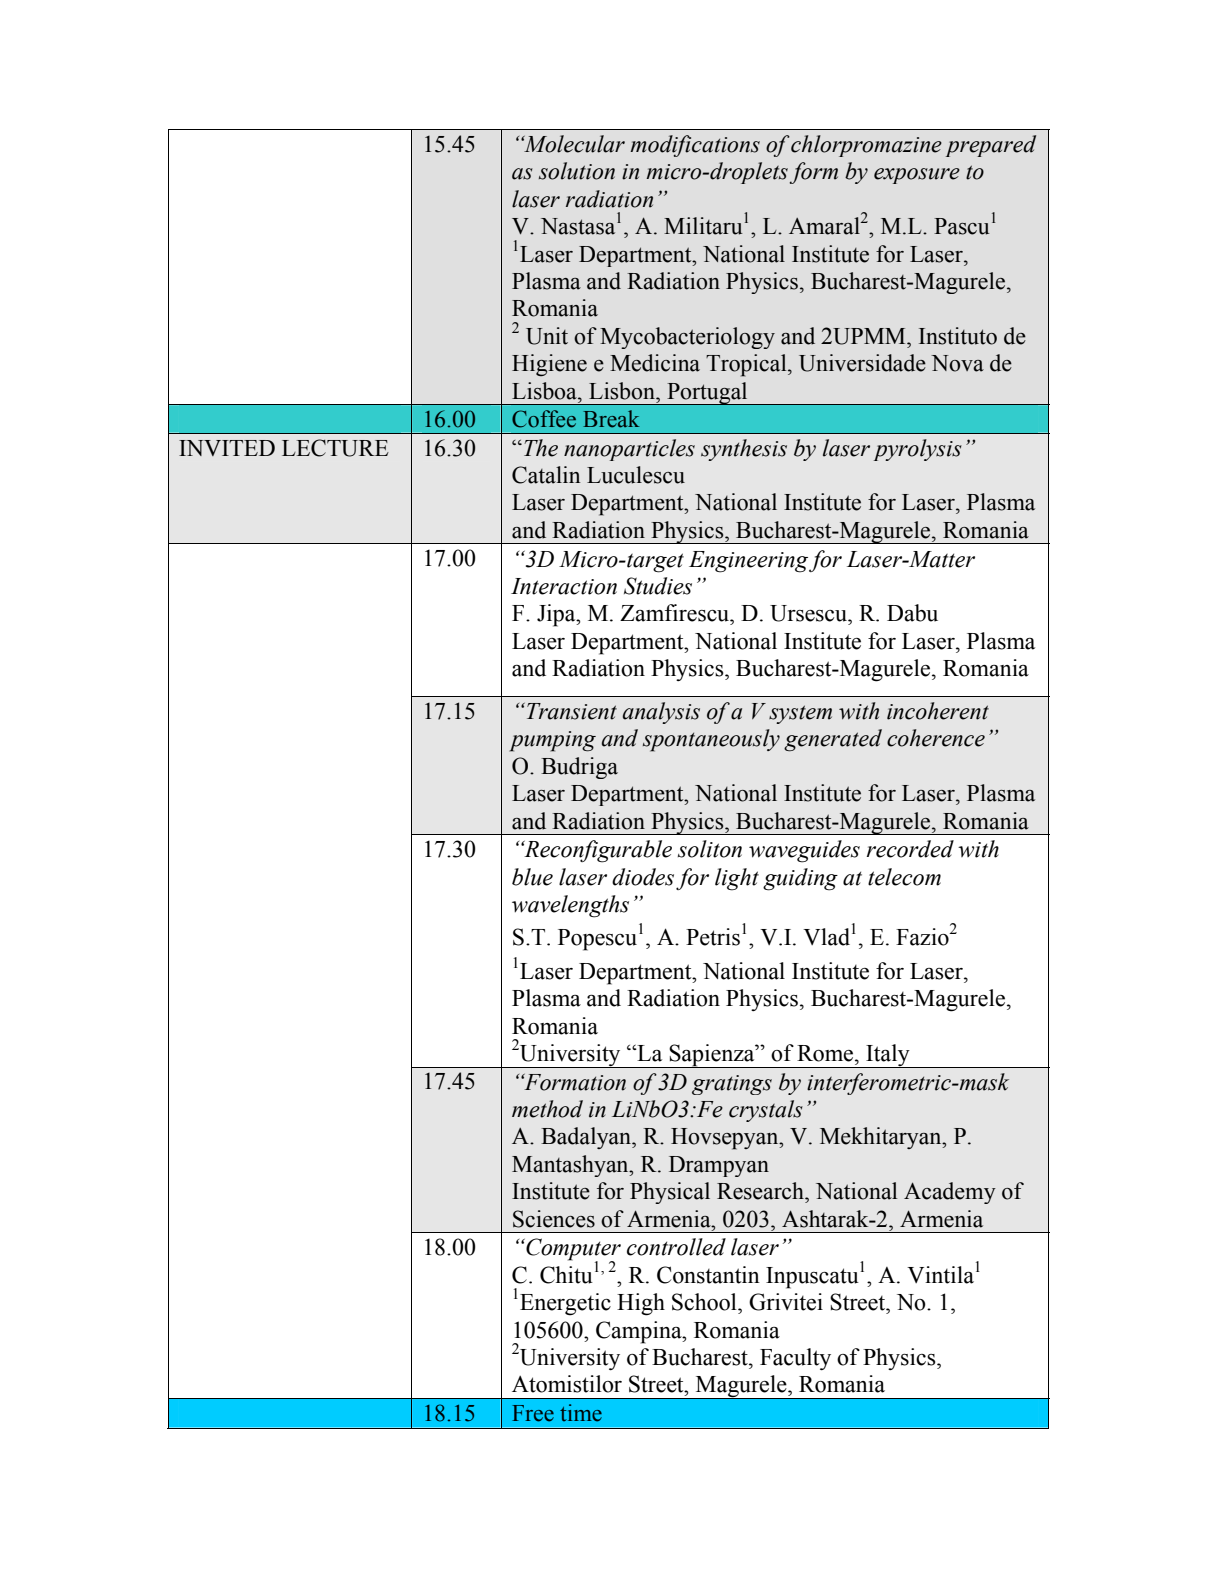 The height and width of the page is (1575, 1217). What do you see at coordinates (564, 586) in the page?
I see `Interaction` at bounding box center [564, 586].
